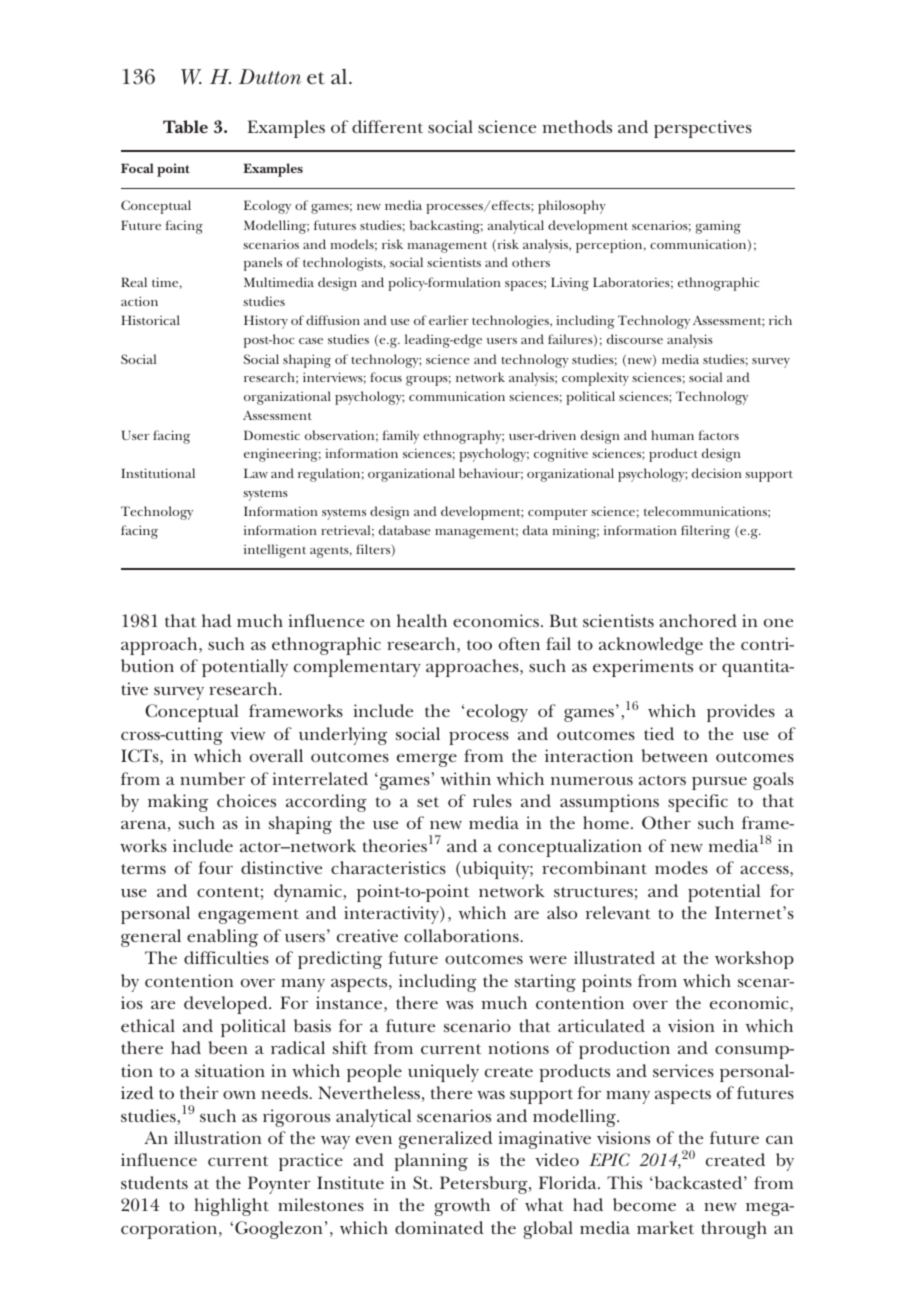  Describe the element at coordinates (716, 473) in the document. I see `decision` at that location.
